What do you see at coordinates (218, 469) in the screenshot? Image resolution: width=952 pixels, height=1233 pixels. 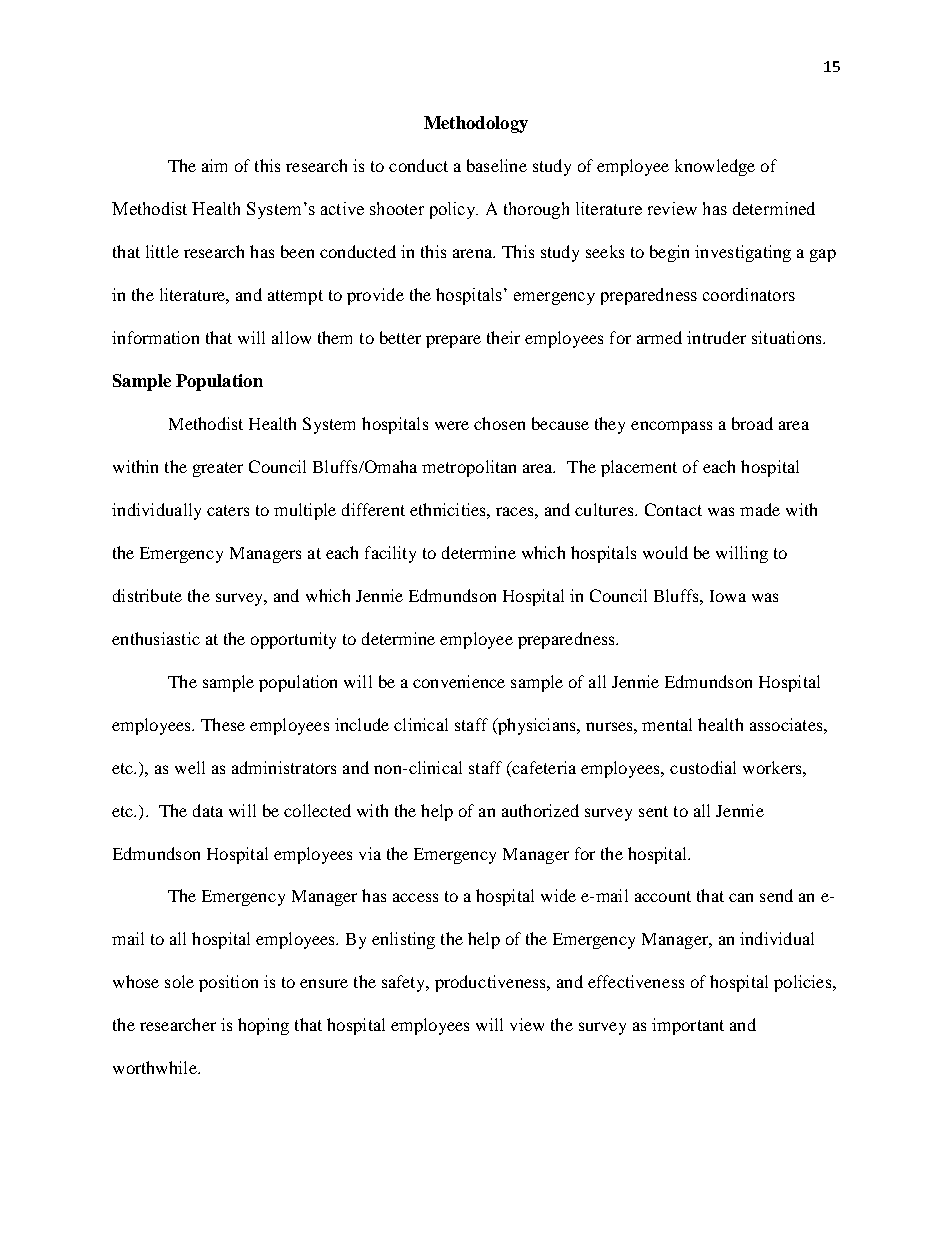 I see `greater` at bounding box center [218, 469].
